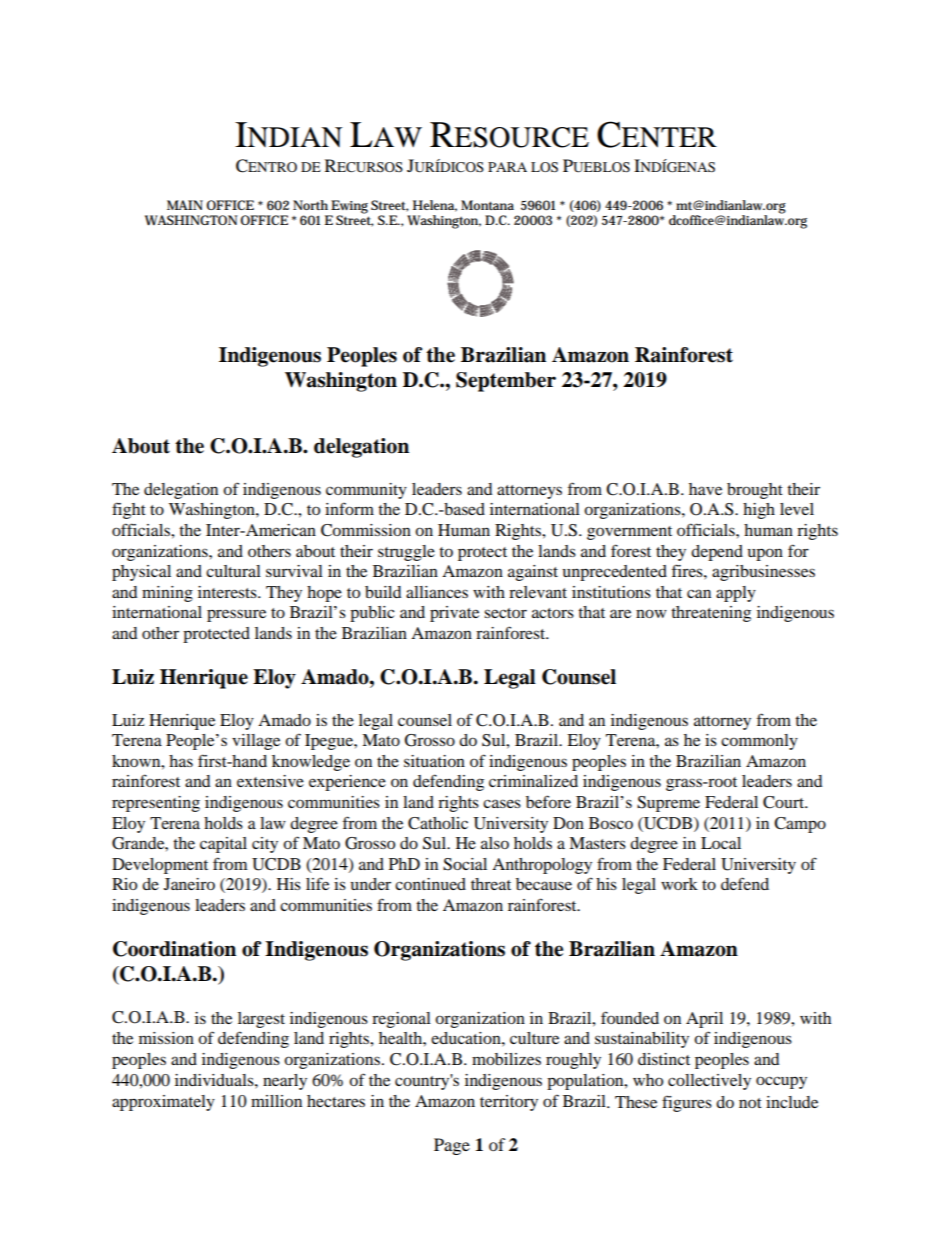  What do you see at coordinates (507, 167) in the image?
I see `PARA` at bounding box center [507, 167].
